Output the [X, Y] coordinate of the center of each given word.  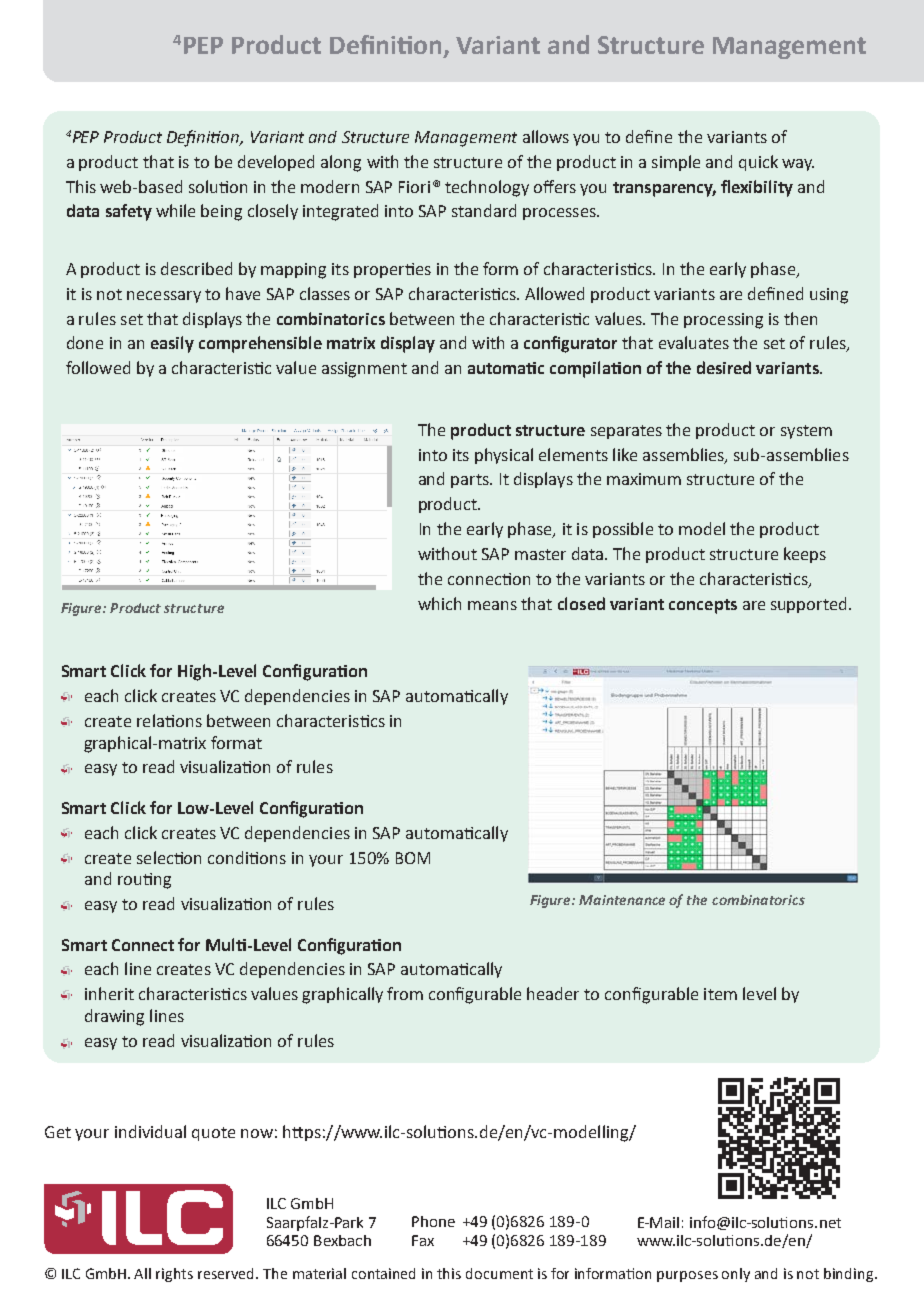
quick [758, 163]
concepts [703, 606]
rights [174, 1275]
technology [487, 188]
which [439, 603]
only [736, 1275]
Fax [423, 1240]
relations [169, 720]
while [175, 210]
